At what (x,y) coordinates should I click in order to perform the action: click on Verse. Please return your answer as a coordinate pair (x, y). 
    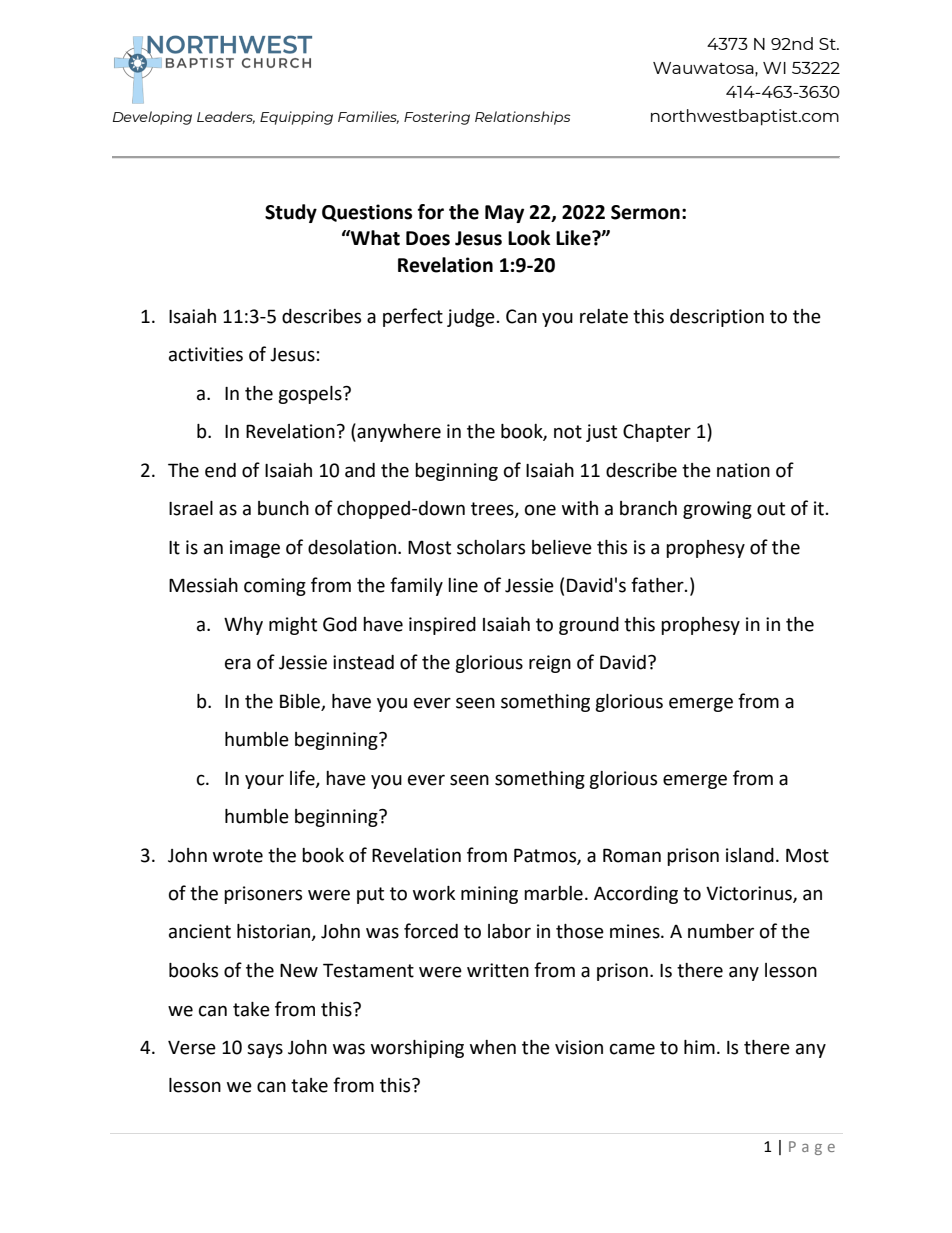
    Looking at the image, I should click on (192, 1048).
